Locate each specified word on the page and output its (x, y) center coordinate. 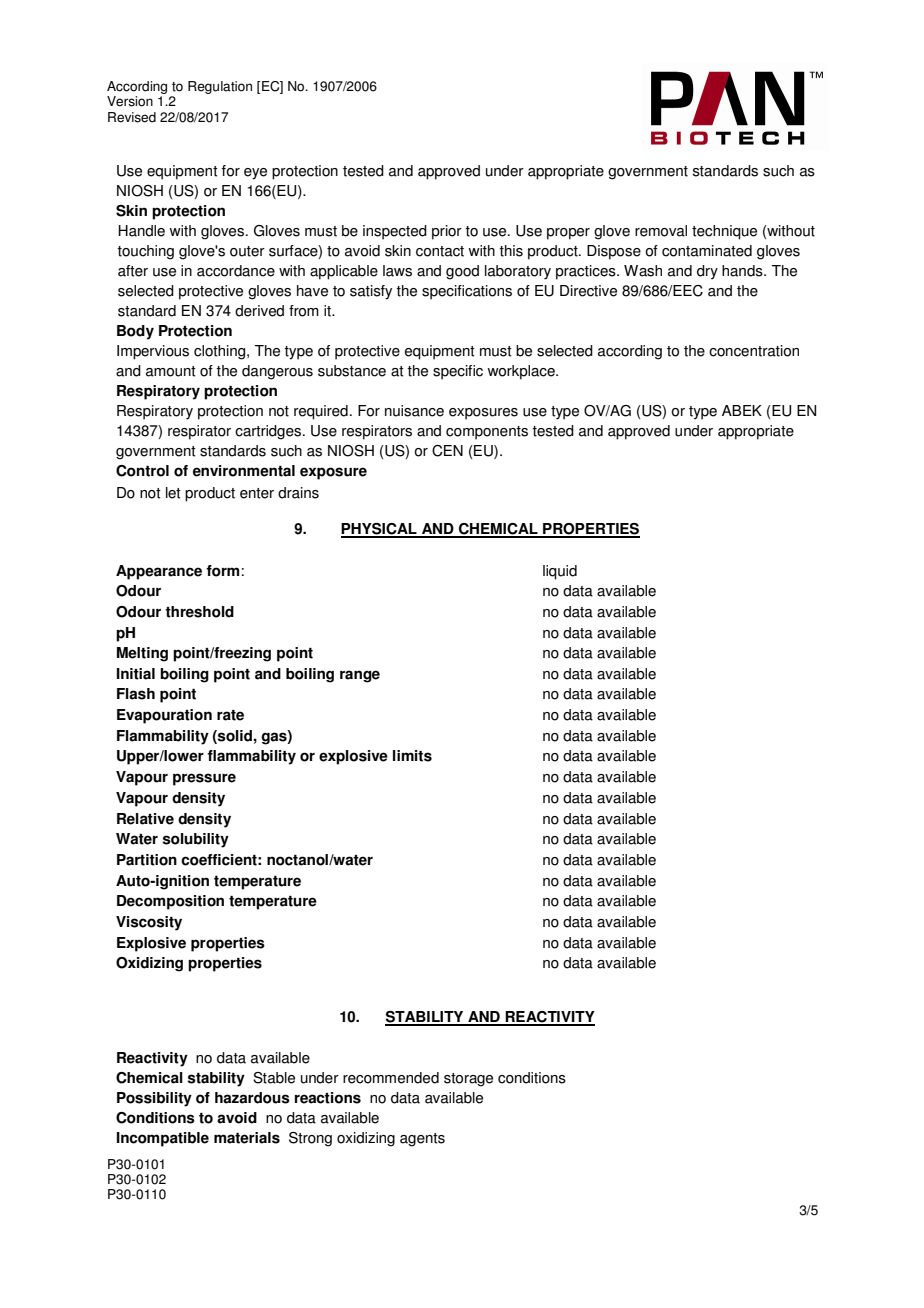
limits (412, 756)
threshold (199, 612)
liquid (560, 572)
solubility (196, 840)
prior (447, 232)
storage (468, 1080)
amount (171, 371)
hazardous (252, 1098)
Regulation (220, 87)
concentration (754, 351)
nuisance (414, 411)
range (360, 676)
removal (661, 231)
